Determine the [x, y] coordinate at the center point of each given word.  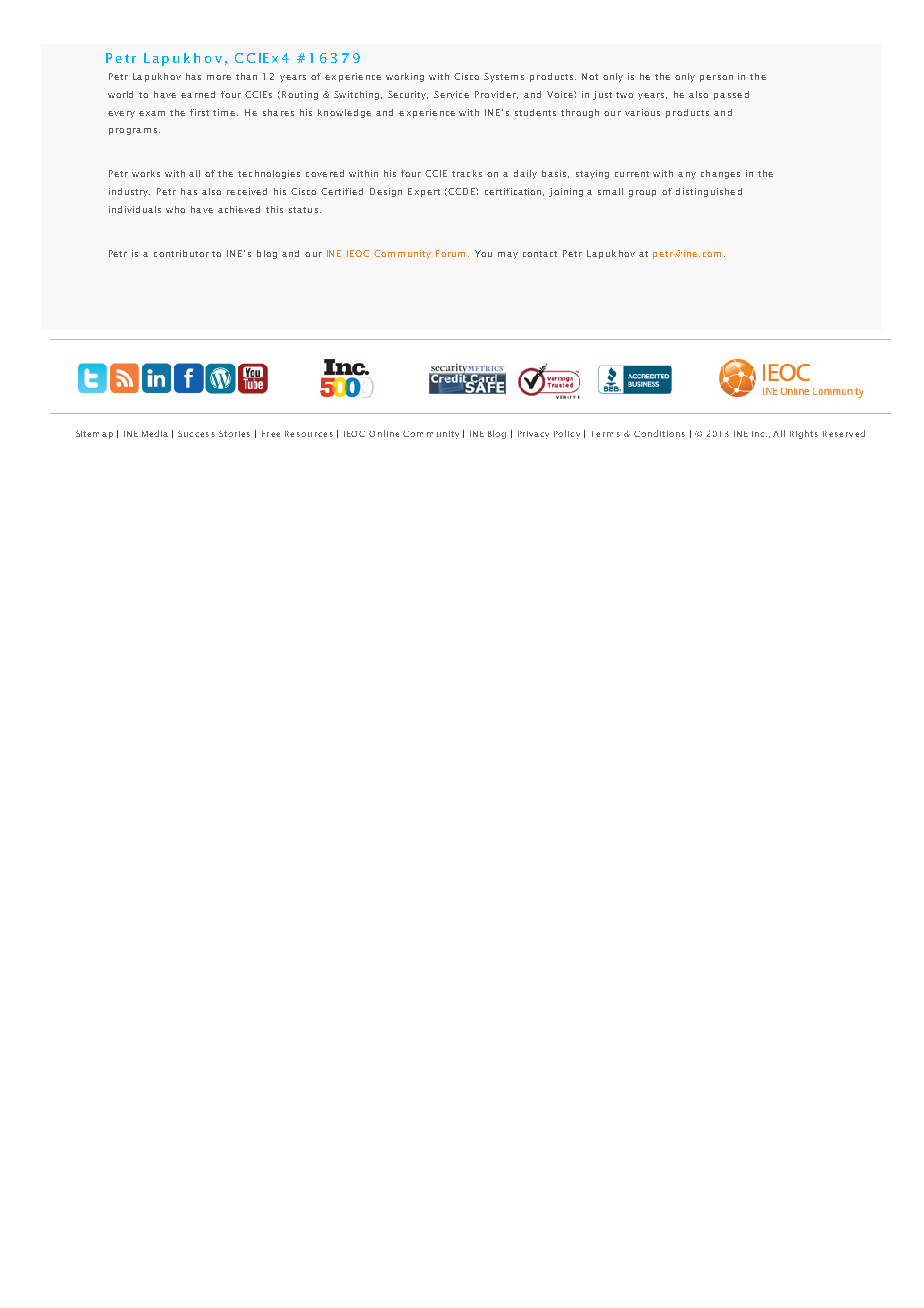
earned [198, 94]
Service [451, 94]
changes [720, 174]
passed [731, 95]
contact [540, 254]
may [508, 255]
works [146, 173]
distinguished [709, 192]
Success [196, 434]
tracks [467, 173]
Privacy [533, 435]
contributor [181, 253]
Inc [759, 434]
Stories [234, 434]
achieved [239, 209]
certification [514, 192]
